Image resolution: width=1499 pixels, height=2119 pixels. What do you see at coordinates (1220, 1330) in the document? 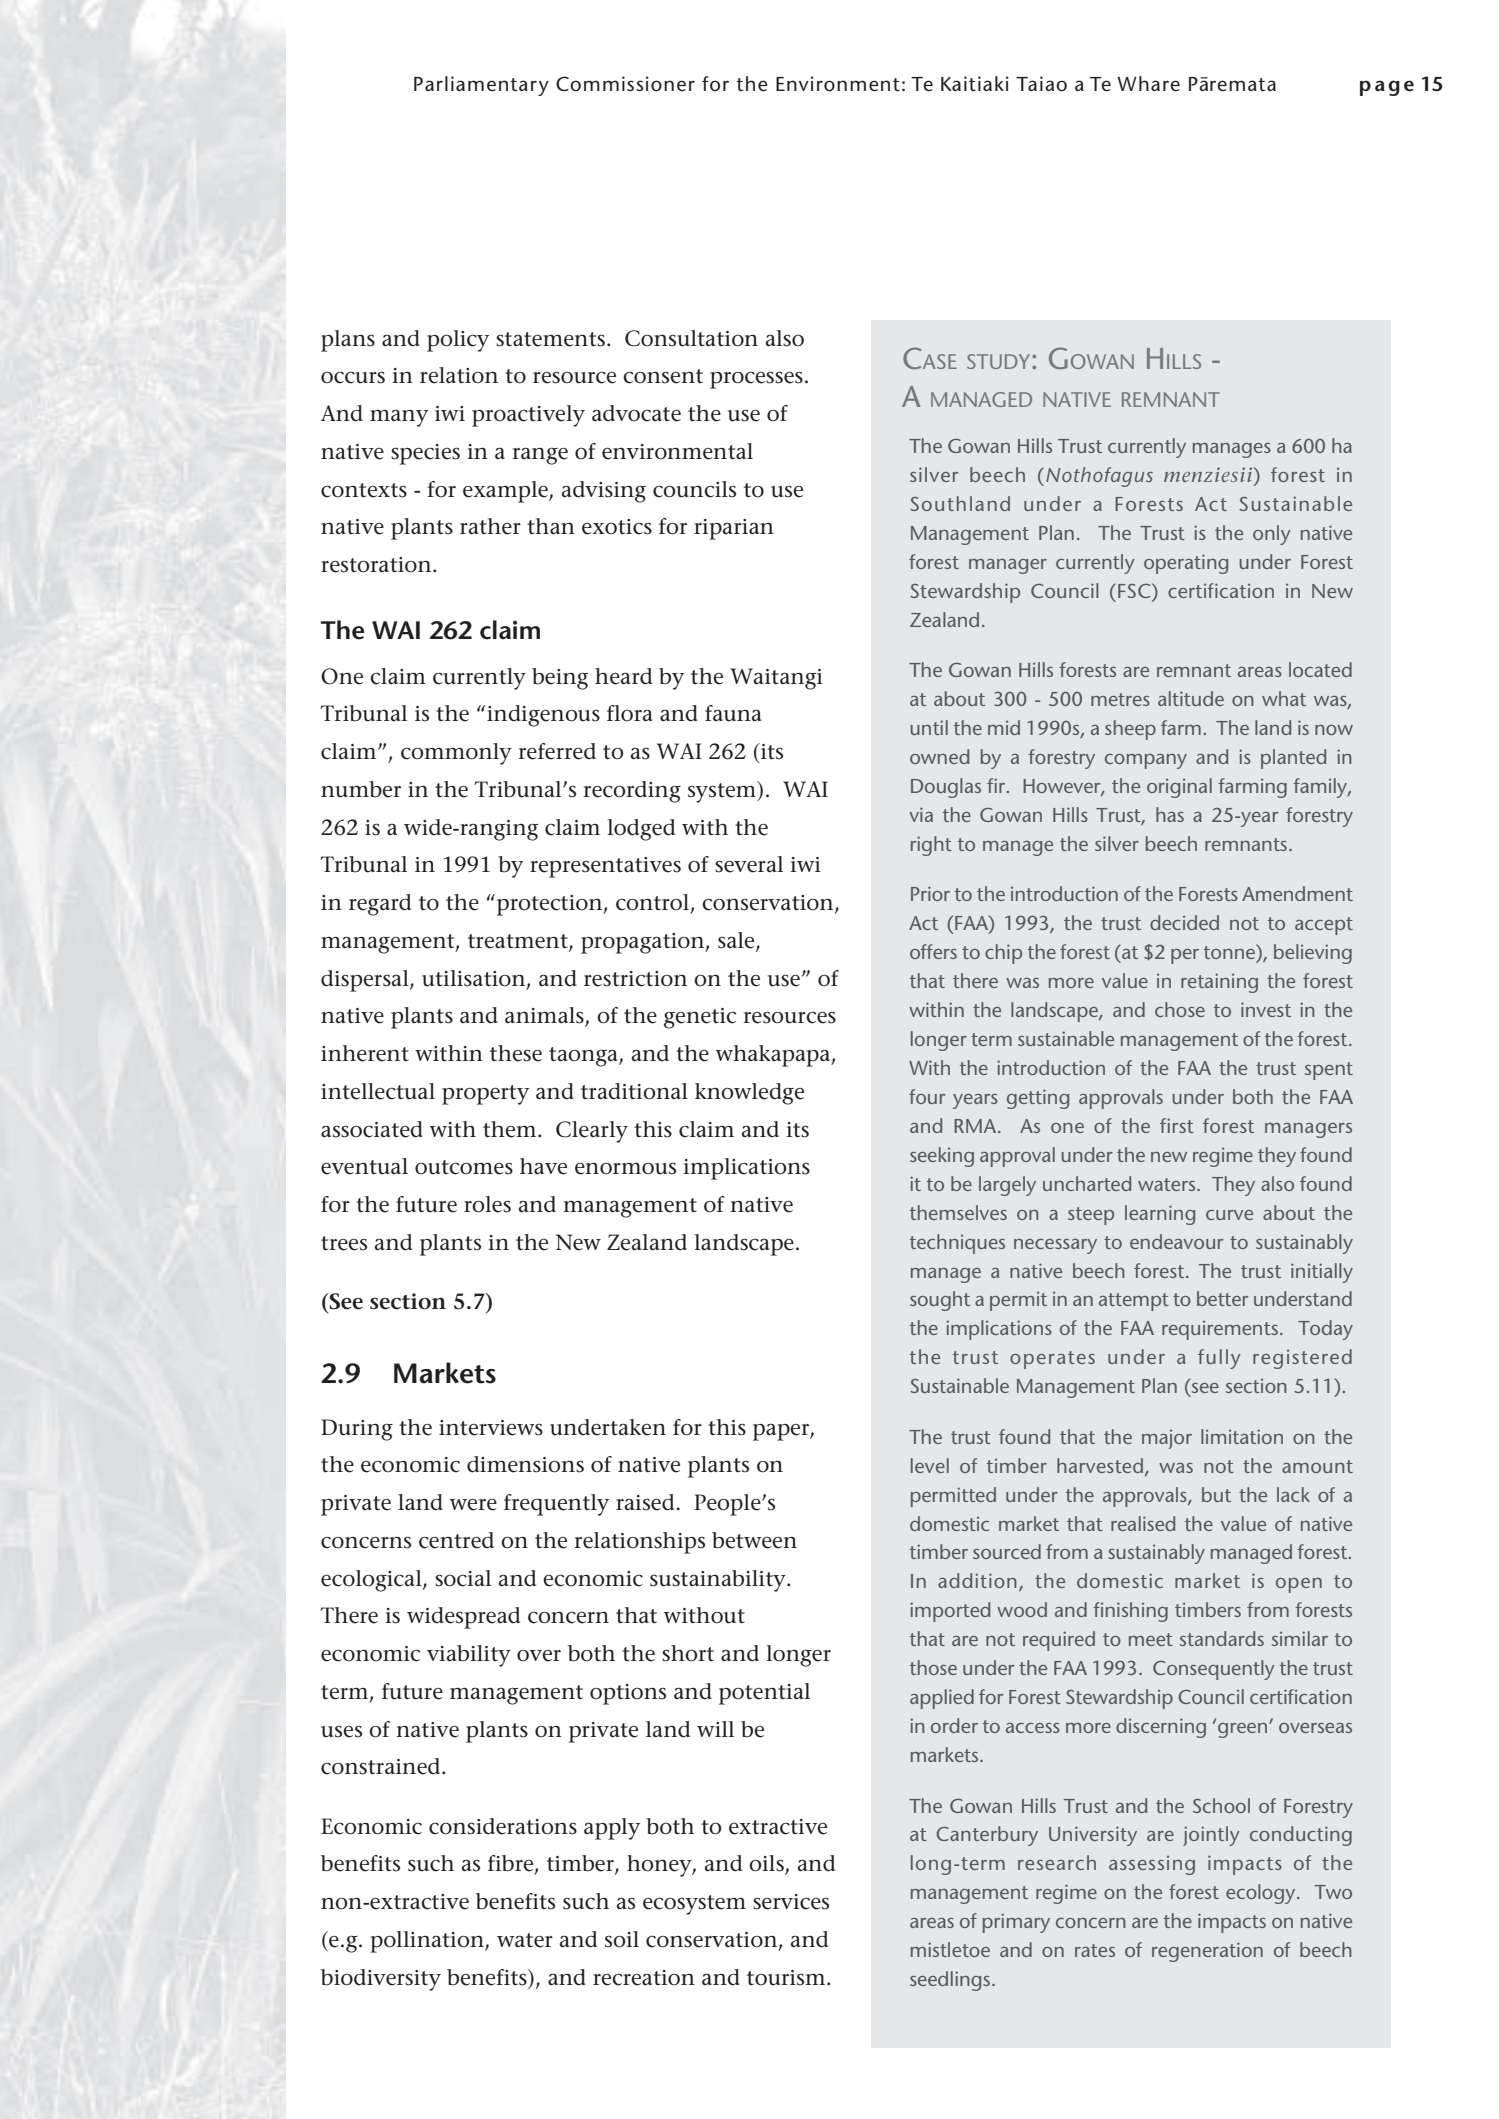
I see `requirements` at bounding box center [1220, 1330].
